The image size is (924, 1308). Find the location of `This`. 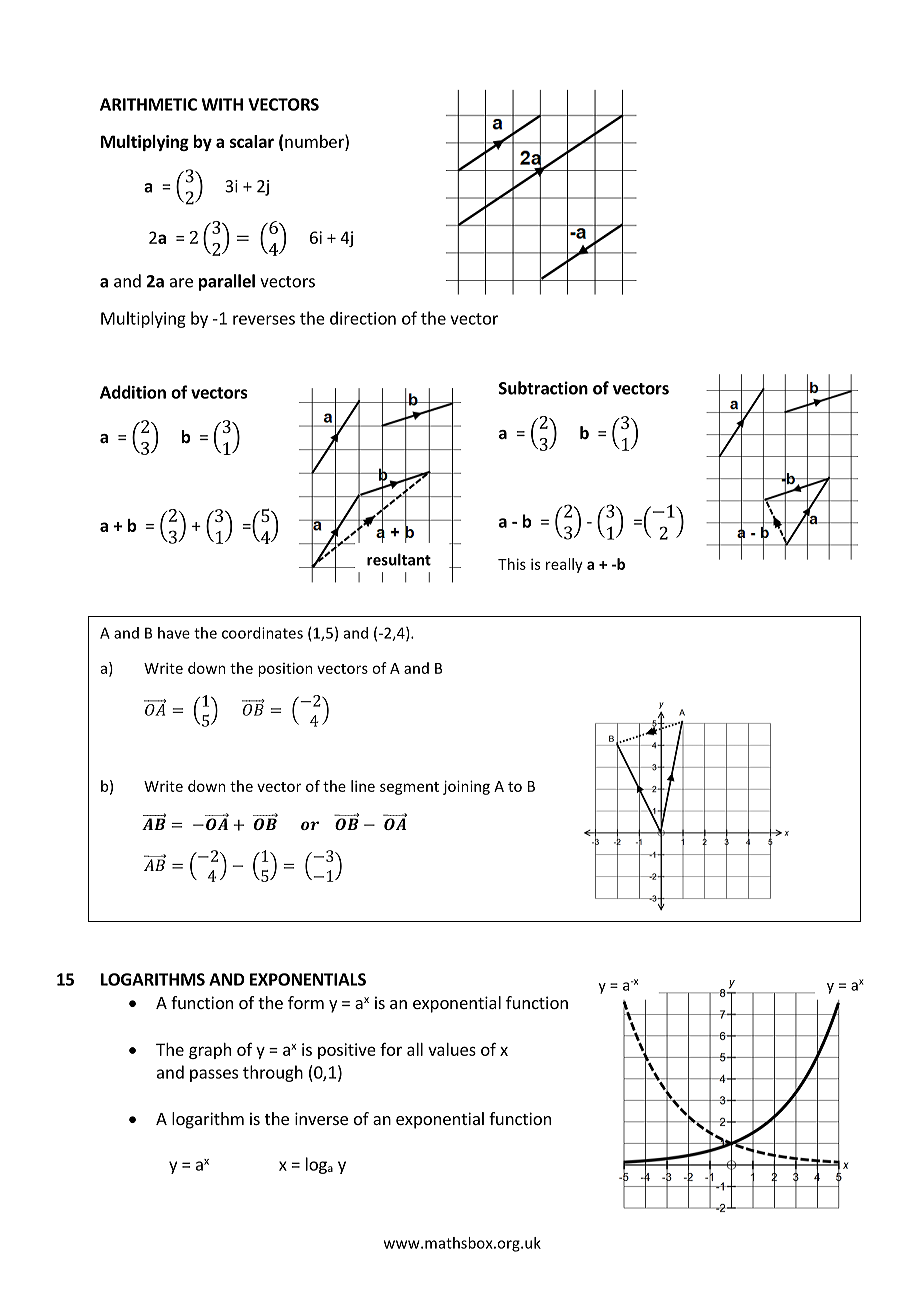

This is located at coordinates (512, 564).
